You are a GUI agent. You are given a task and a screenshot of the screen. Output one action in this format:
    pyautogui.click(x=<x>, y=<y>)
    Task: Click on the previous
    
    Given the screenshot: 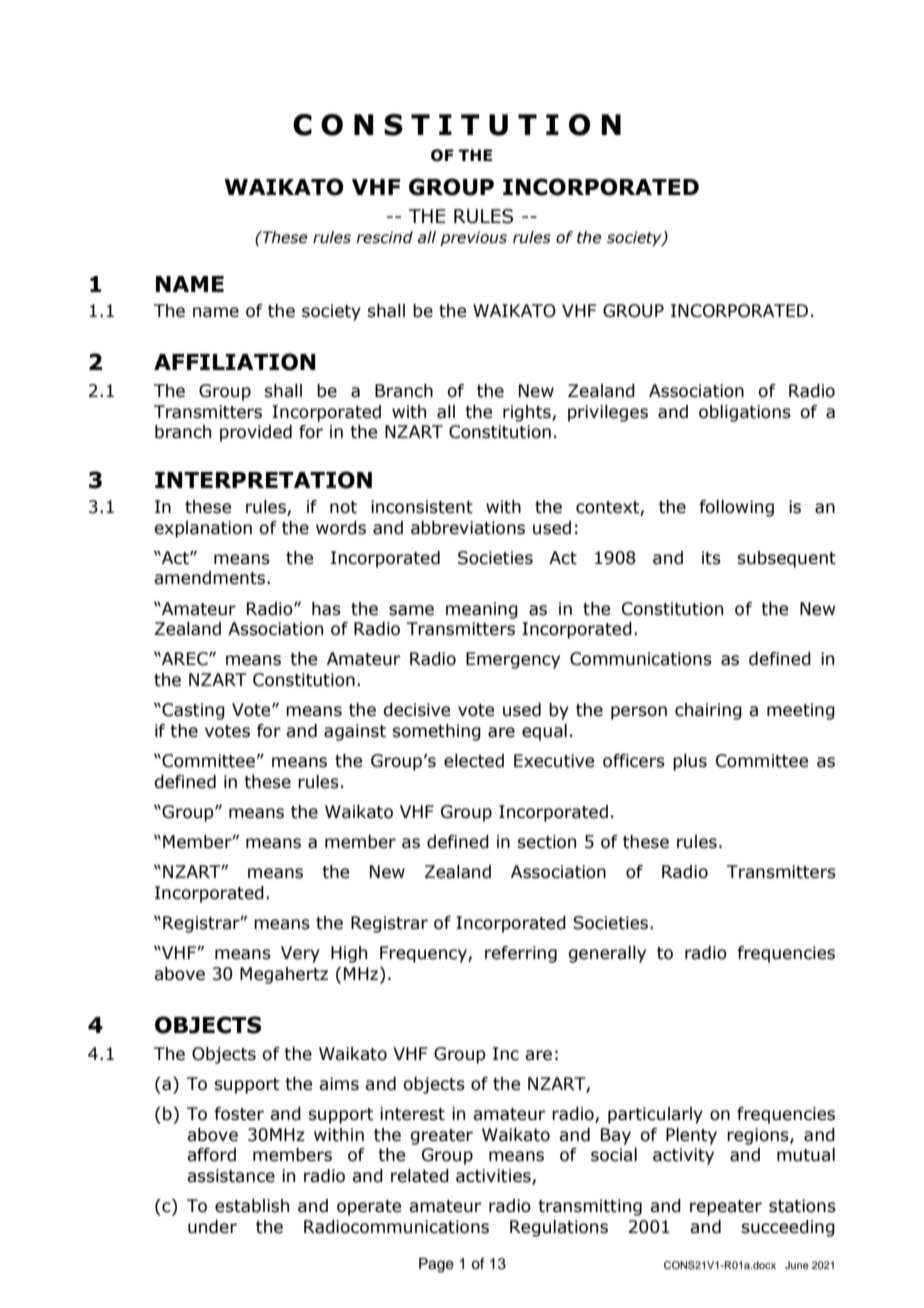 What is the action you would take?
    pyautogui.click(x=473, y=238)
